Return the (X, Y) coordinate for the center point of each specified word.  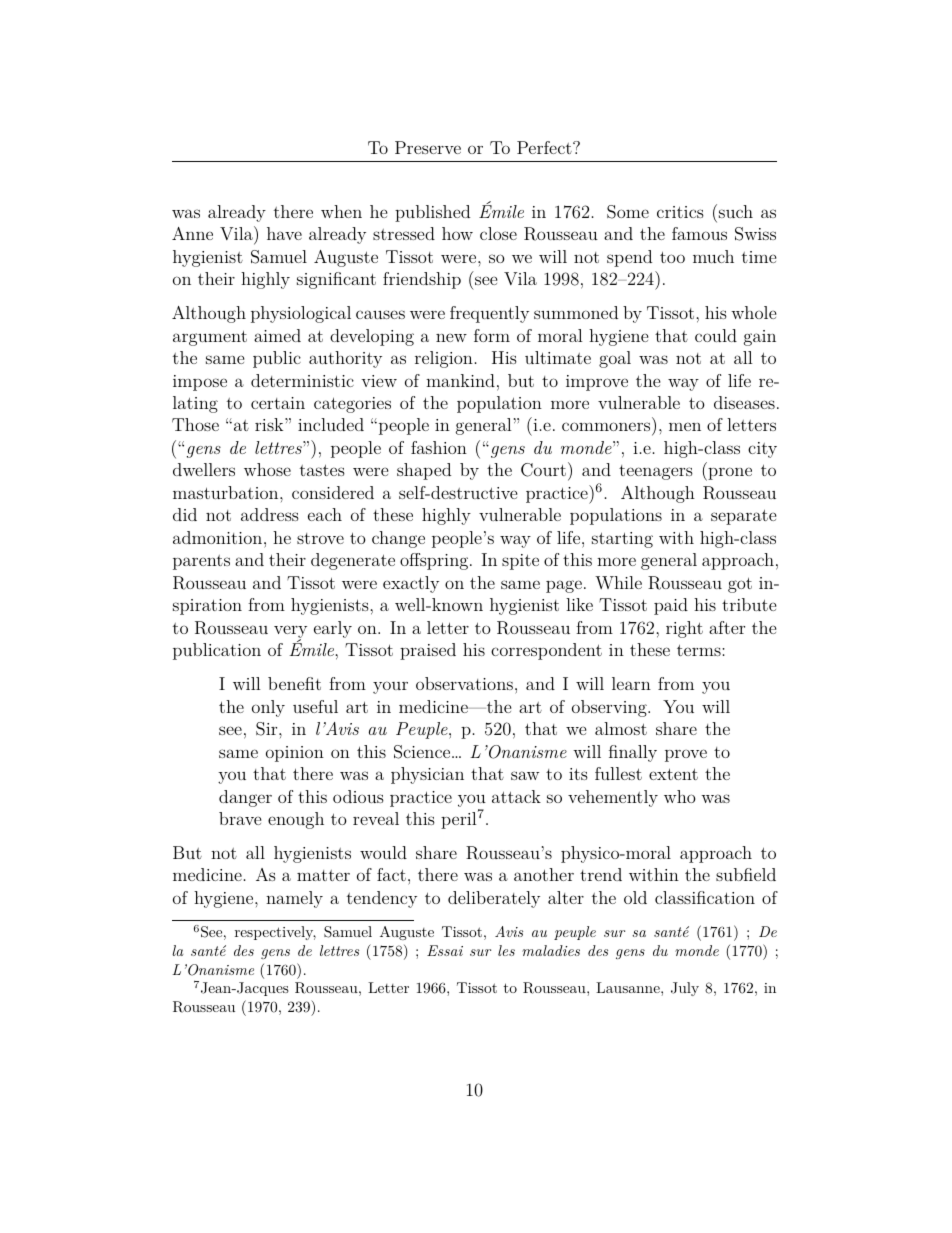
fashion (439, 447)
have (284, 233)
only (268, 708)
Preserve (428, 147)
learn (631, 683)
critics (680, 212)
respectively (275, 933)
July (685, 989)
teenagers (656, 472)
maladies (551, 950)
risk (270, 424)
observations (464, 683)
